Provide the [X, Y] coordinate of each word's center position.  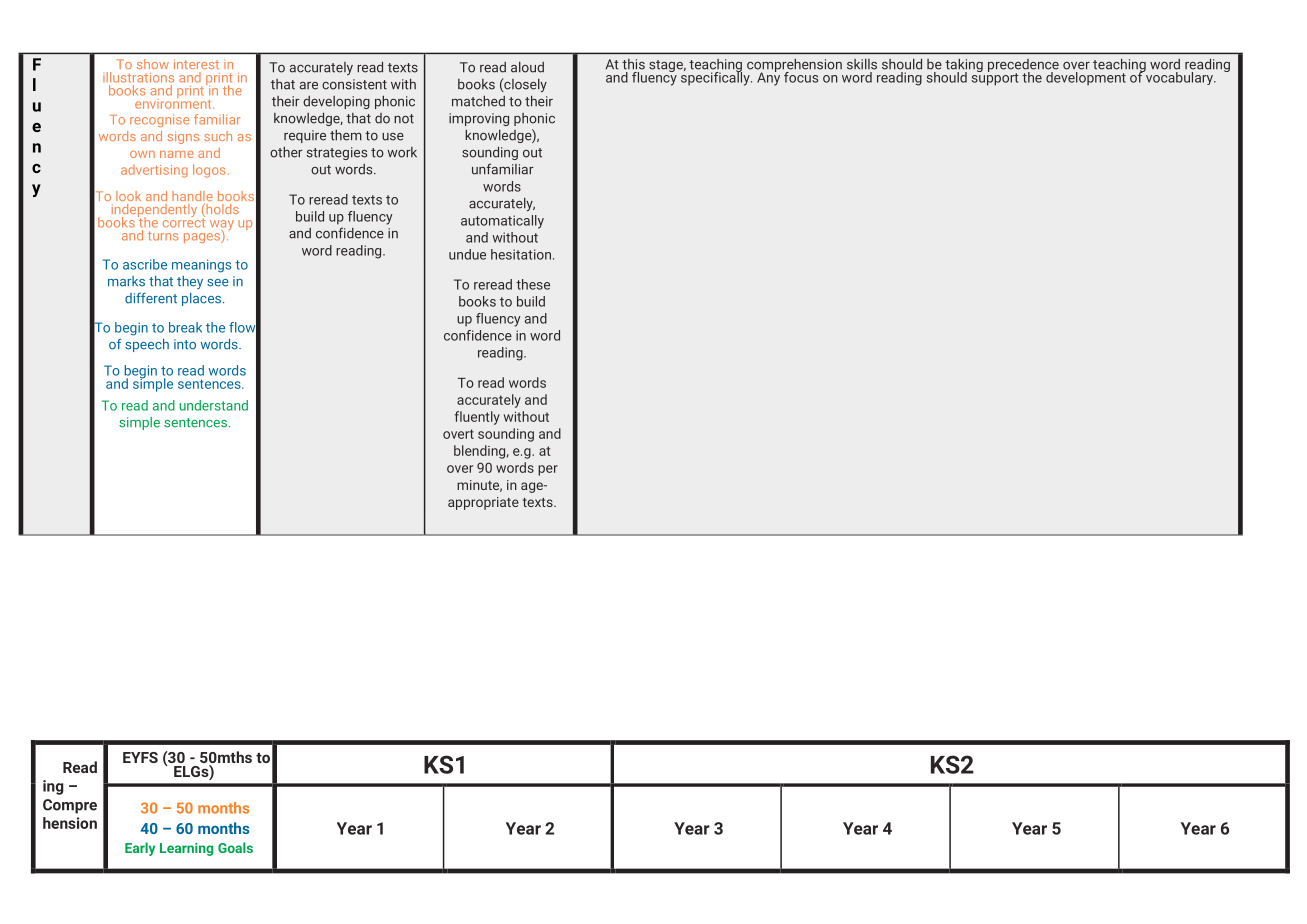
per [548, 470]
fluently [477, 418]
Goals [235, 847]
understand [213, 405]
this [633, 64]
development [1086, 79]
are [309, 86]
